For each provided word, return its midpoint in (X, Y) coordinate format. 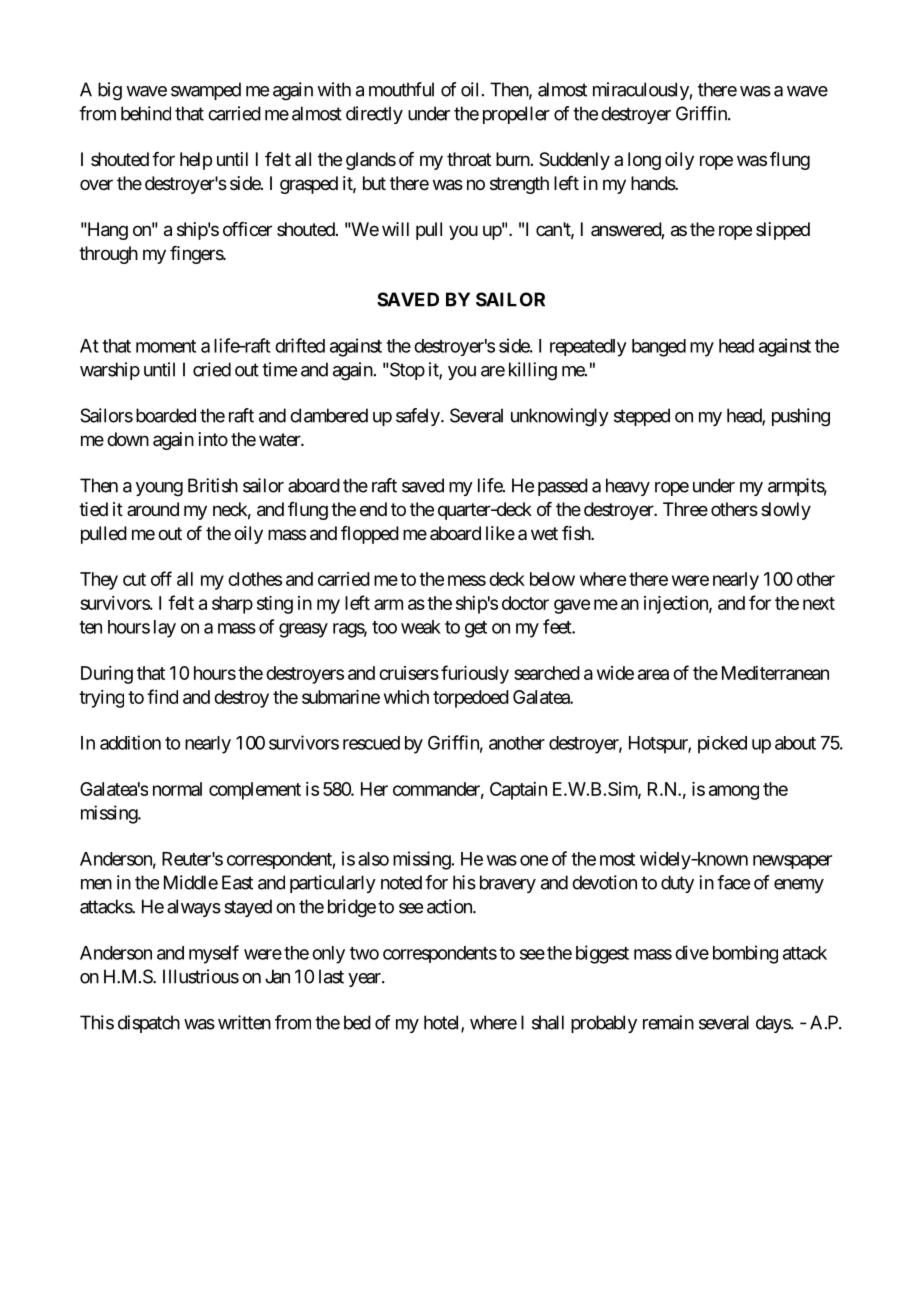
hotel (443, 1023)
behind (146, 113)
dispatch (149, 1024)
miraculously (641, 91)
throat (469, 159)
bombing (745, 954)
